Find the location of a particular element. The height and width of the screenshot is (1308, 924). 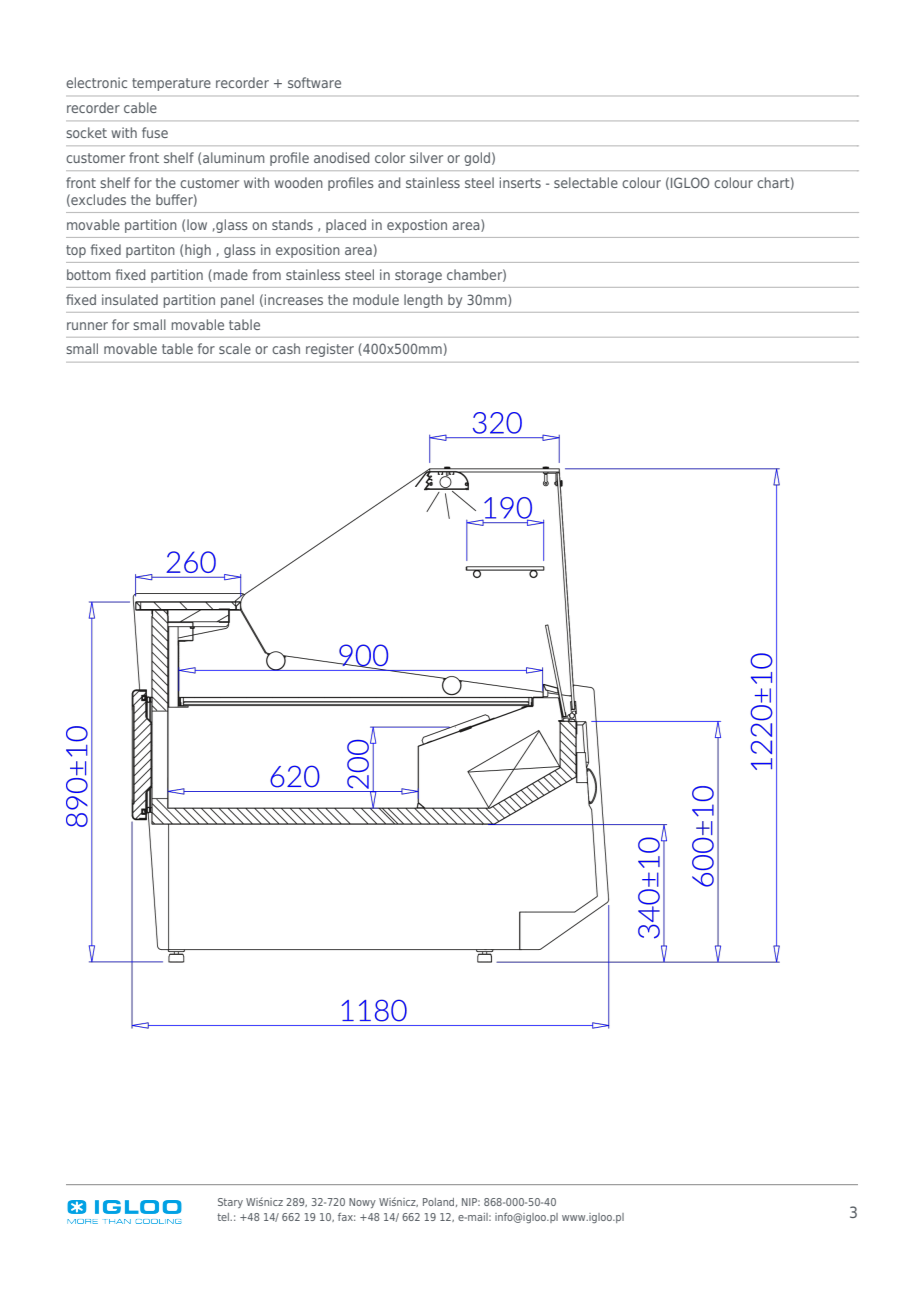

module is located at coordinates (376, 299).
